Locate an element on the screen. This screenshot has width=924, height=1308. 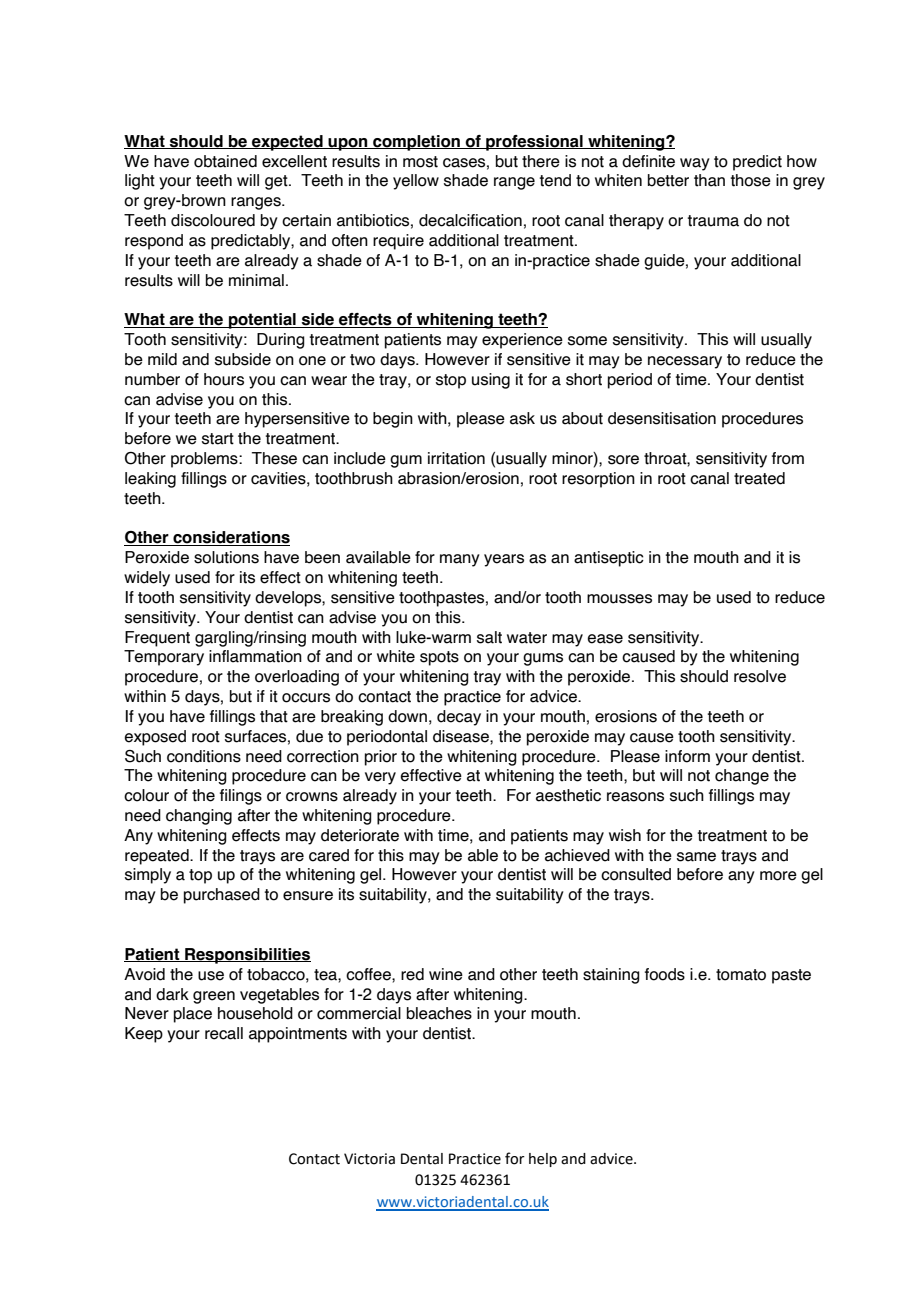
start is located at coordinates (218, 439).
